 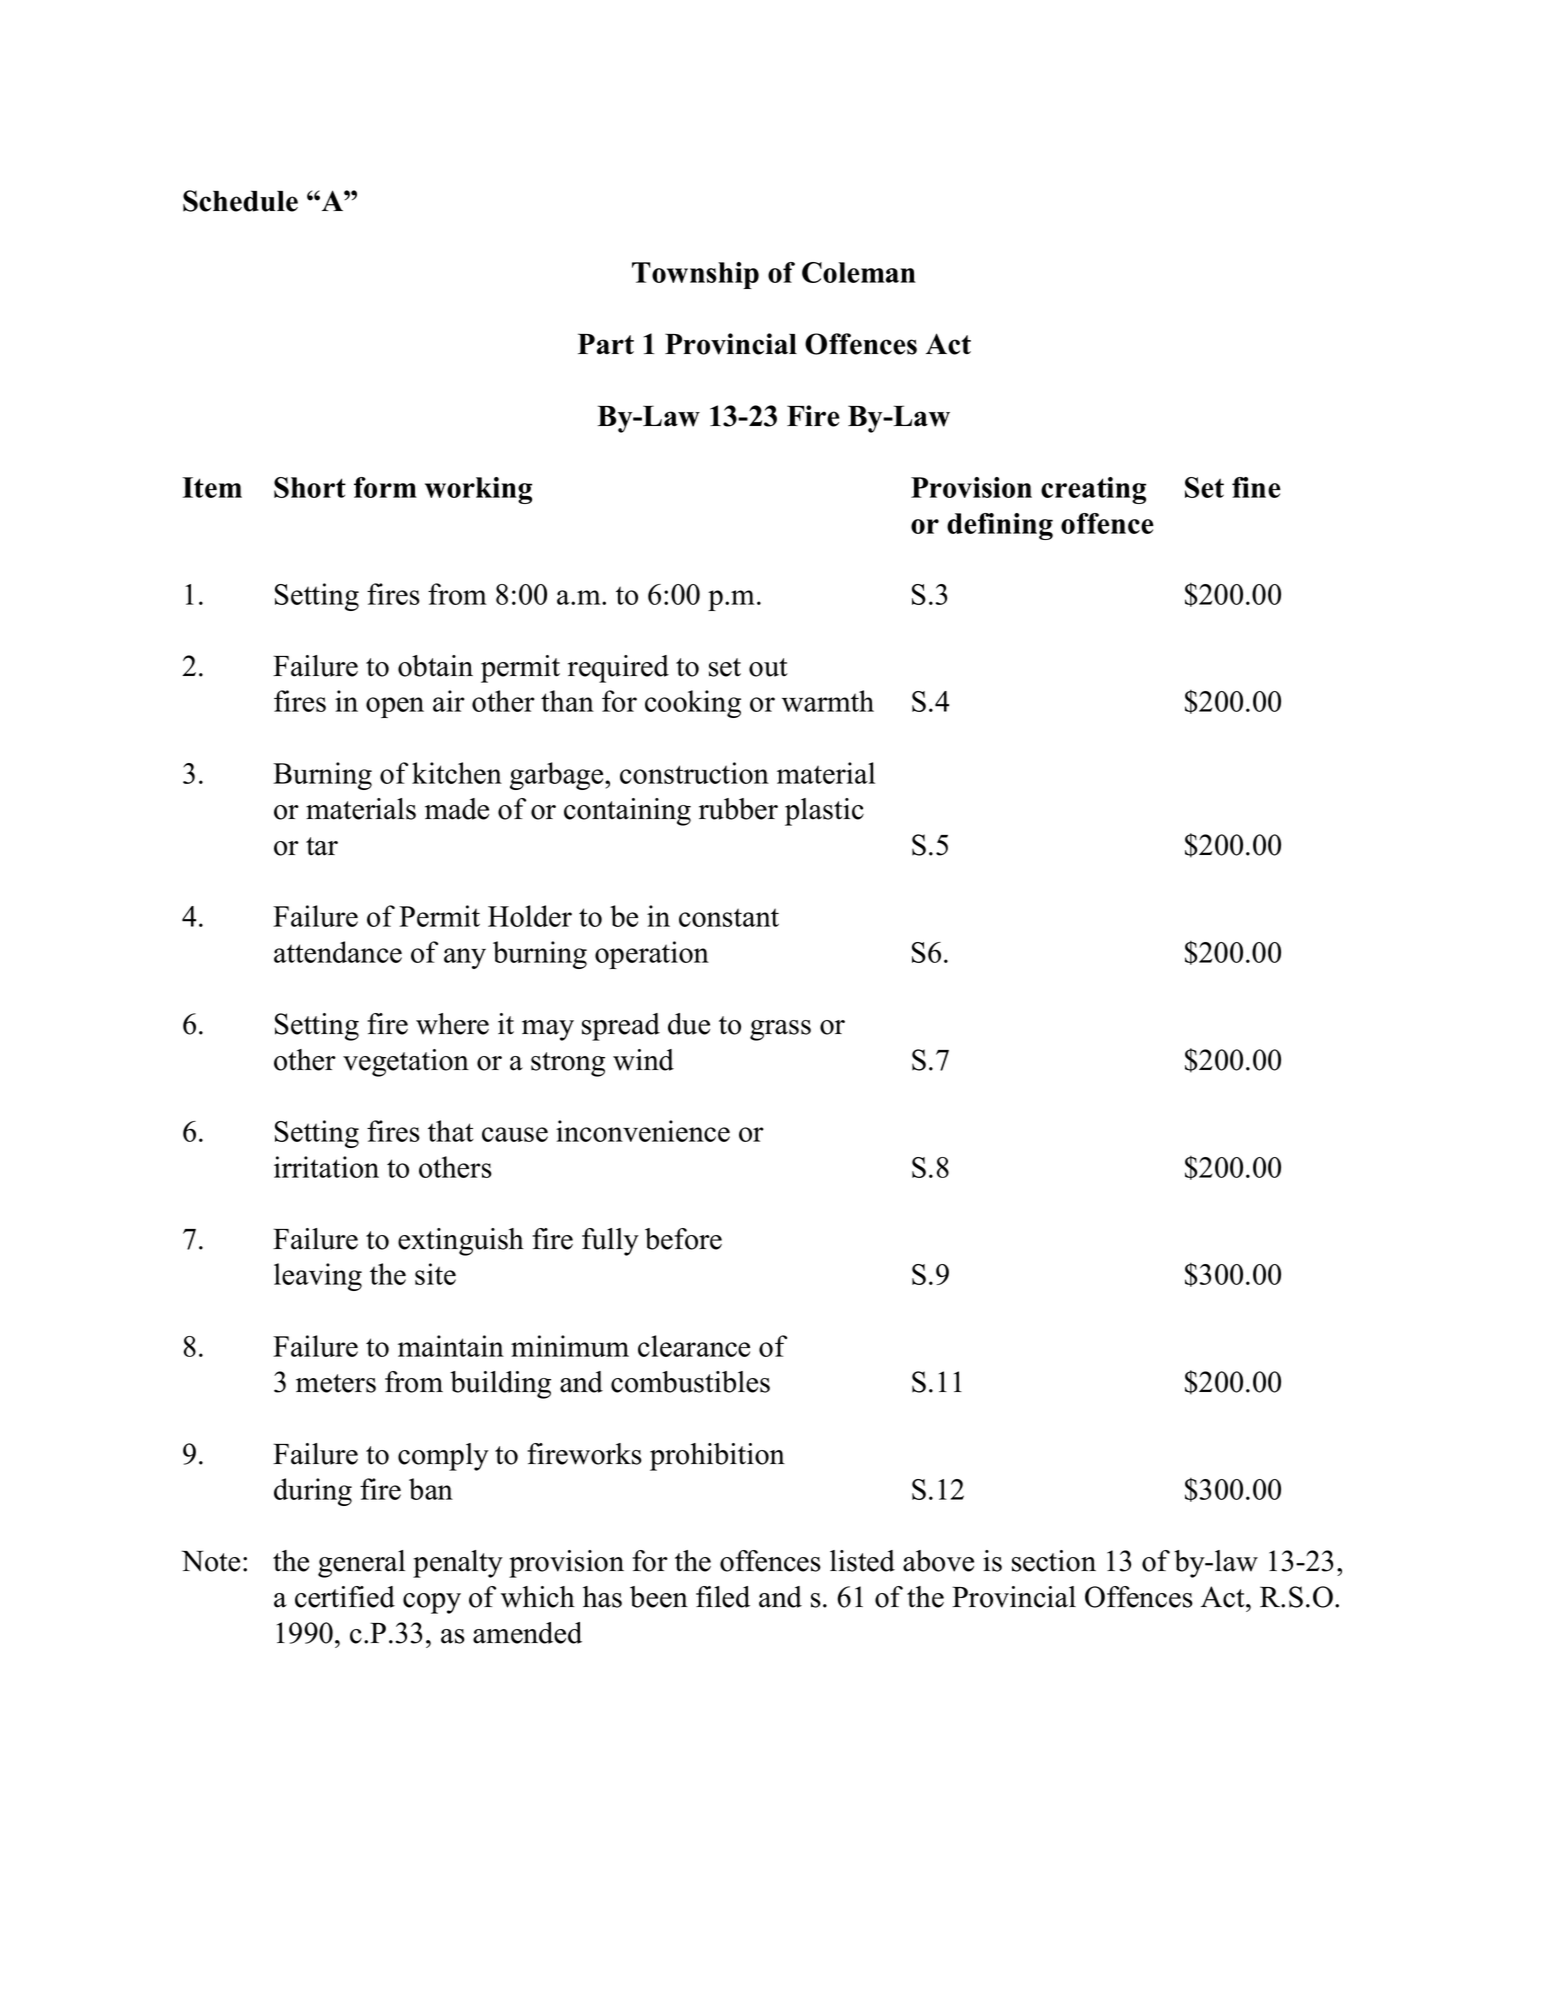 I want to click on grass, so click(x=780, y=1030).
